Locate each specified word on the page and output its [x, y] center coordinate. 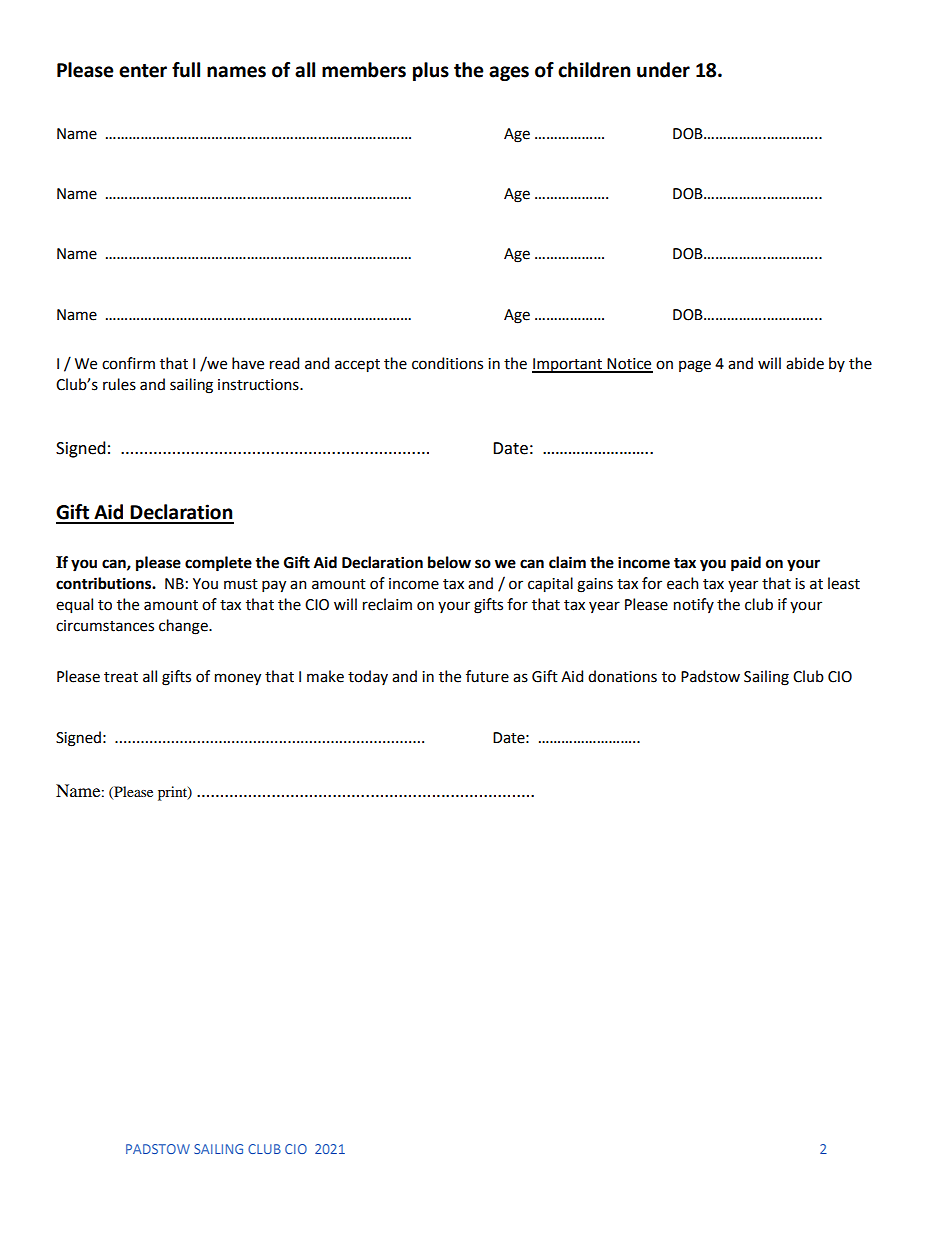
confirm [128, 363]
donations [622, 676]
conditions [447, 363]
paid [746, 564]
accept [357, 366]
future [487, 676]
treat [121, 677]
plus [431, 71]
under [663, 70]
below [449, 562]
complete [218, 564]
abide [805, 363]
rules [119, 384]
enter [143, 71]
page [695, 366]
